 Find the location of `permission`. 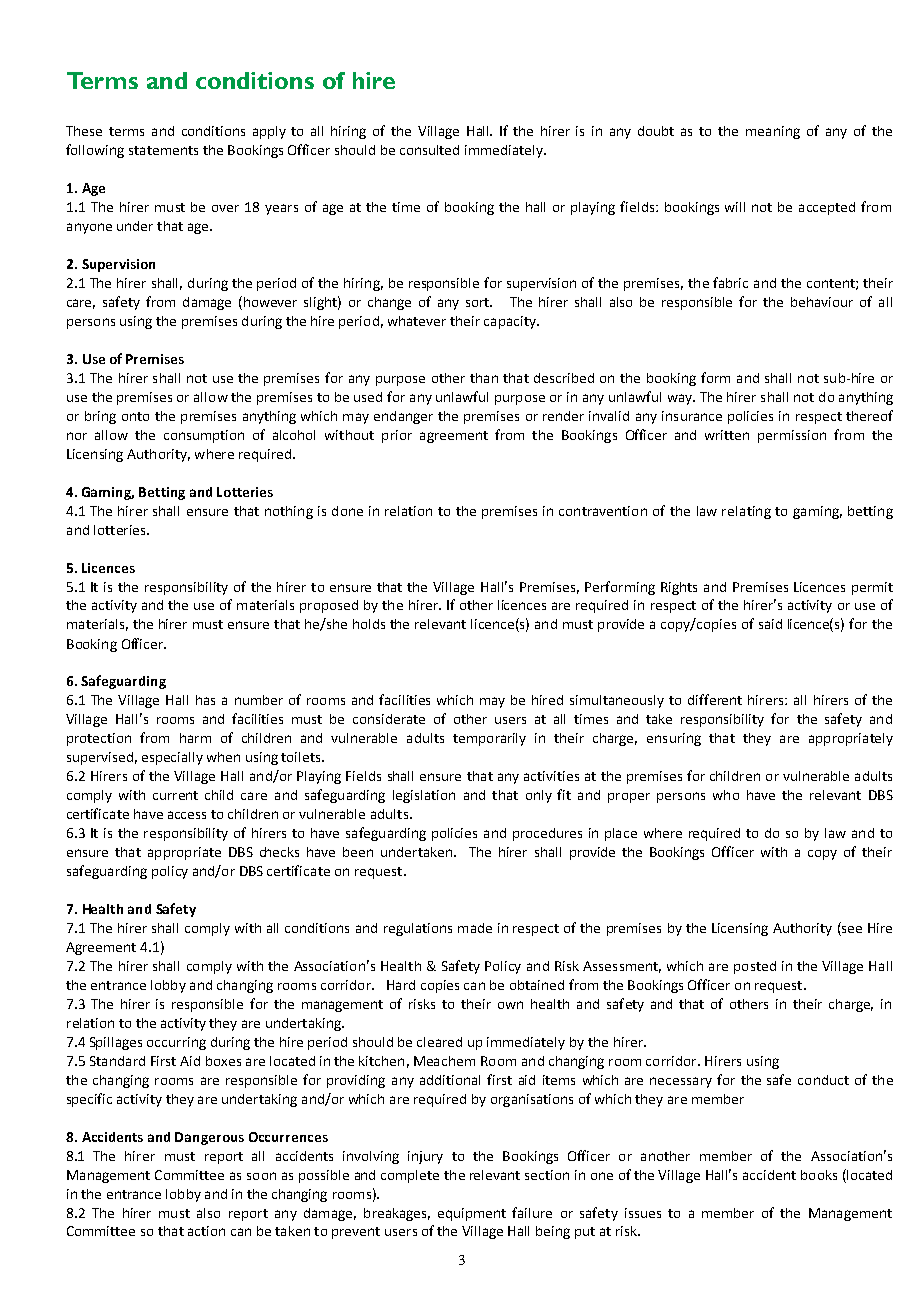

permission is located at coordinates (792, 436).
